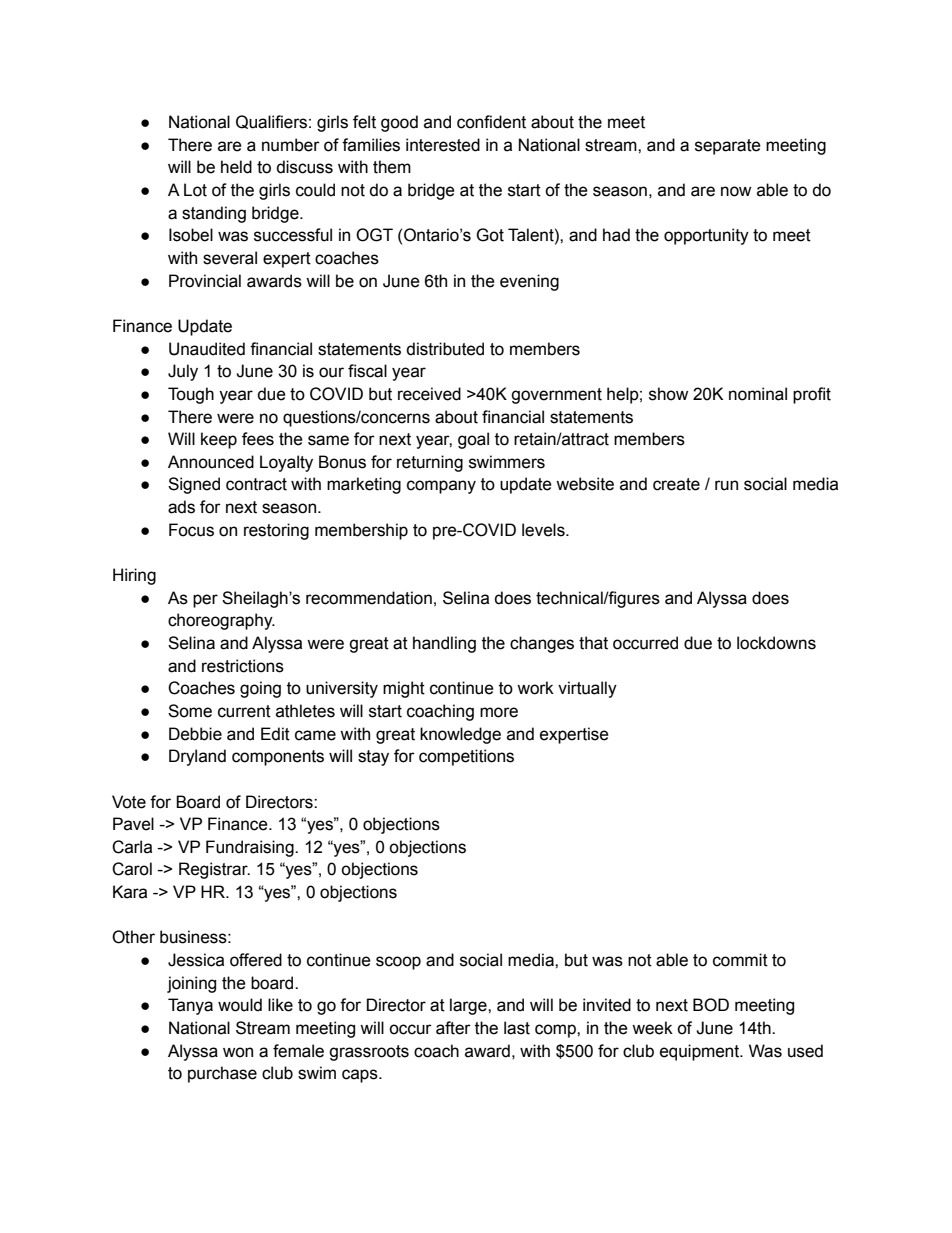  Describe the element at coordinates (445, 349) in the screenshot. I see `distributed` at that location.
